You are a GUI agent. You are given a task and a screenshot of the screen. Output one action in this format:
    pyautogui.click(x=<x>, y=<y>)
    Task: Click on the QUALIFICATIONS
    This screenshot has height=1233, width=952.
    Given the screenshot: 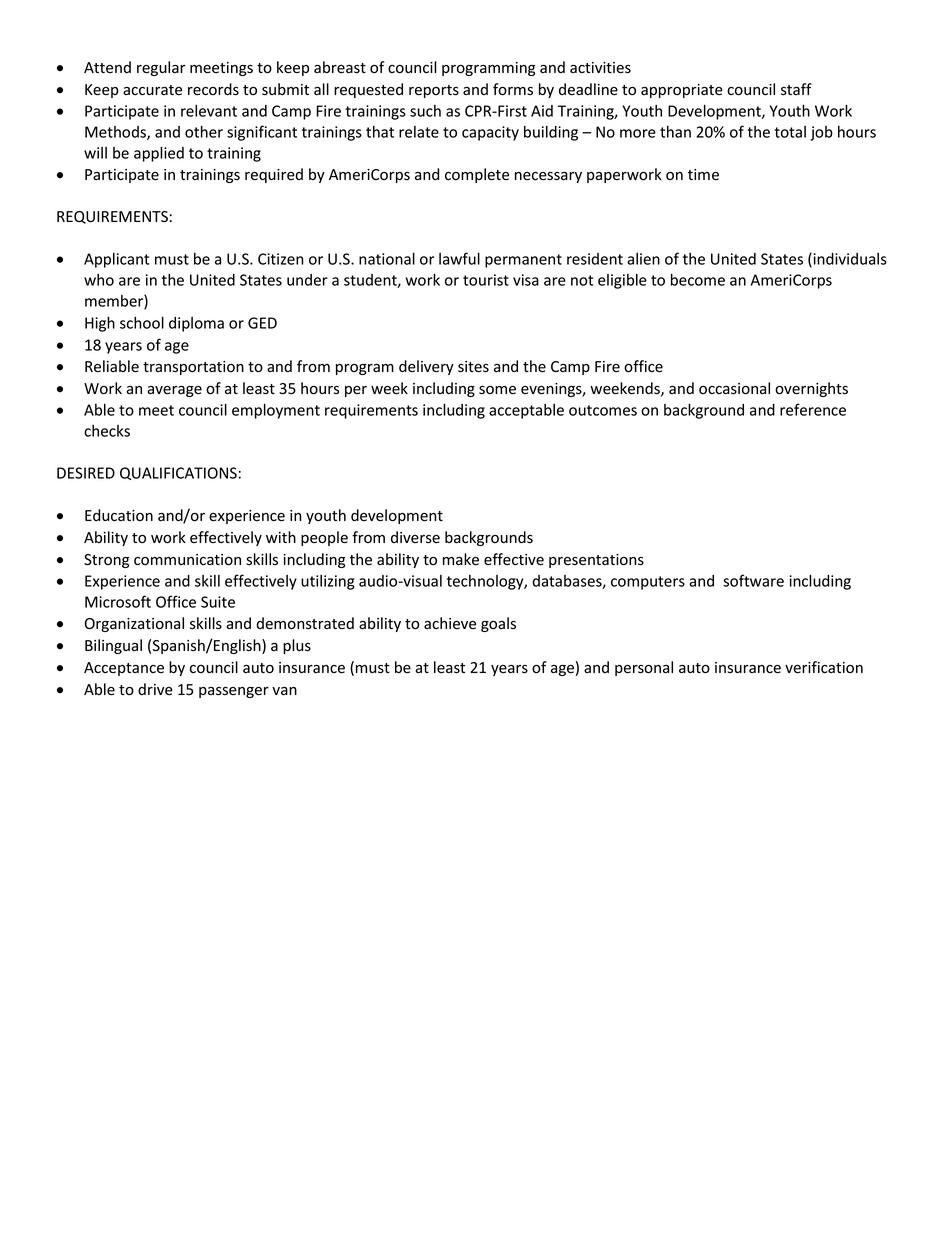 What is the action you would take?
    pyautogui.click(x=178, y=473)
